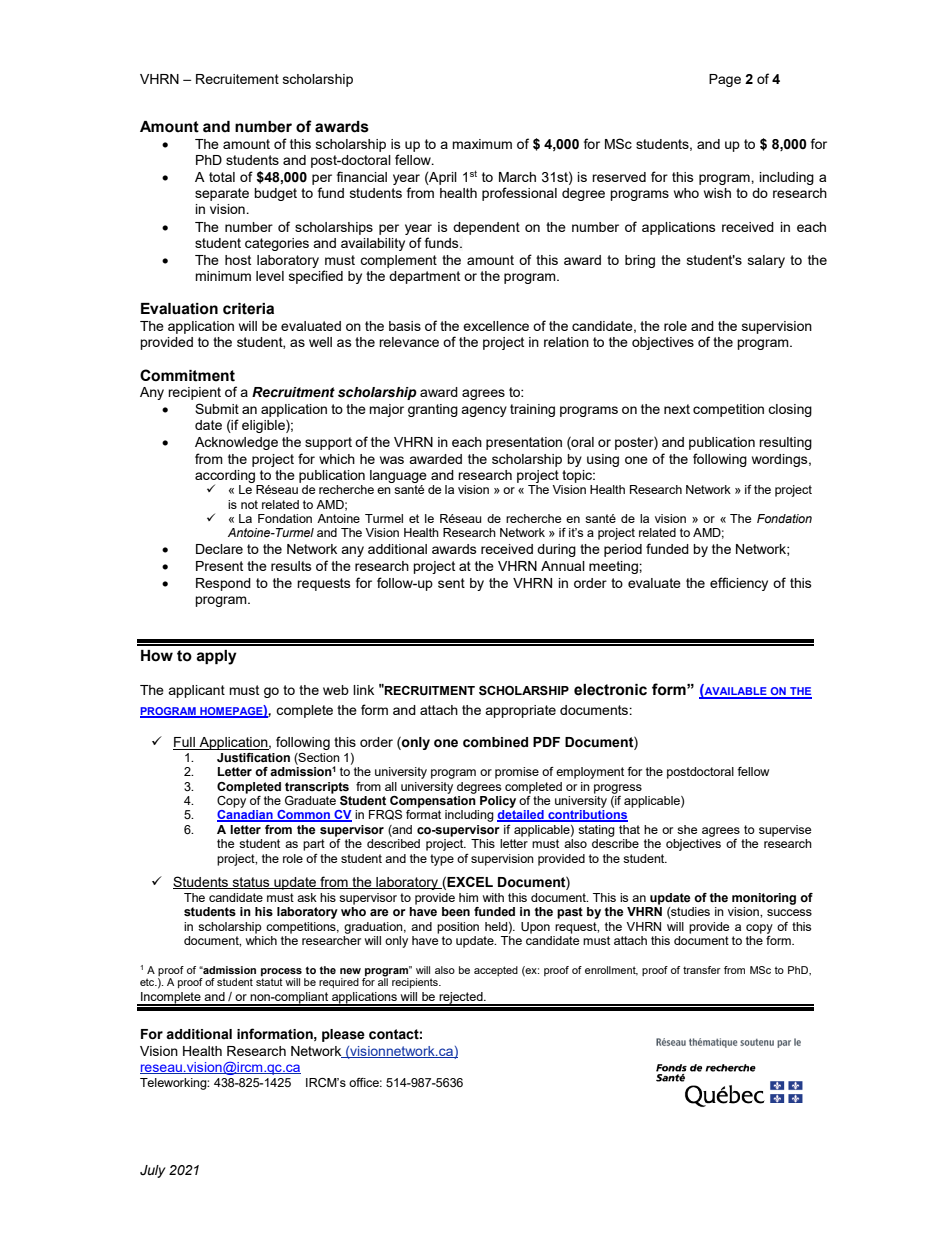  What do you see at coordinates (153, 1171) in the screenshot?
I see `July` at bounding box center [153, 1171].
